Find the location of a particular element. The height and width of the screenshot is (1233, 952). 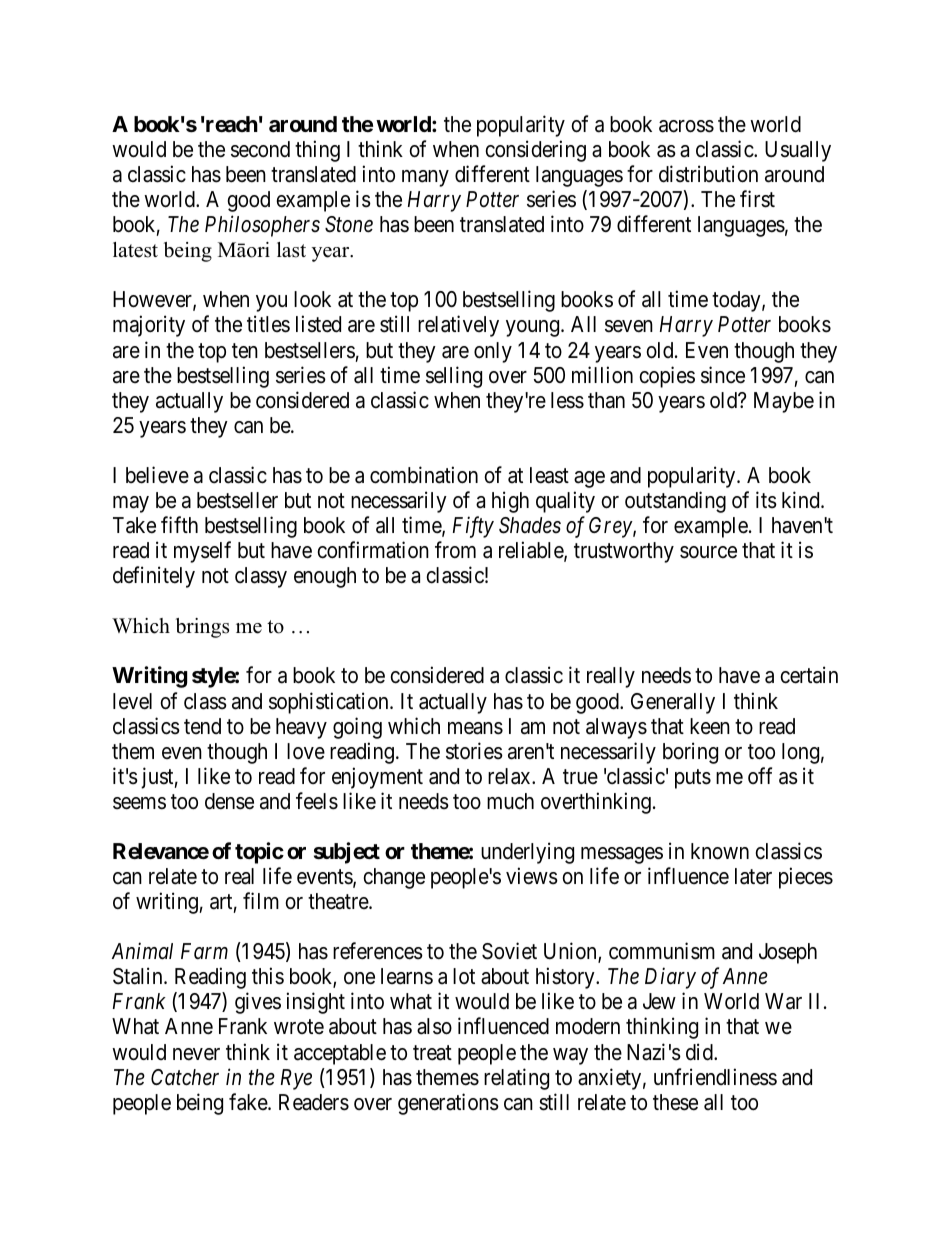

distribution is located at coordinates (708, 174).
